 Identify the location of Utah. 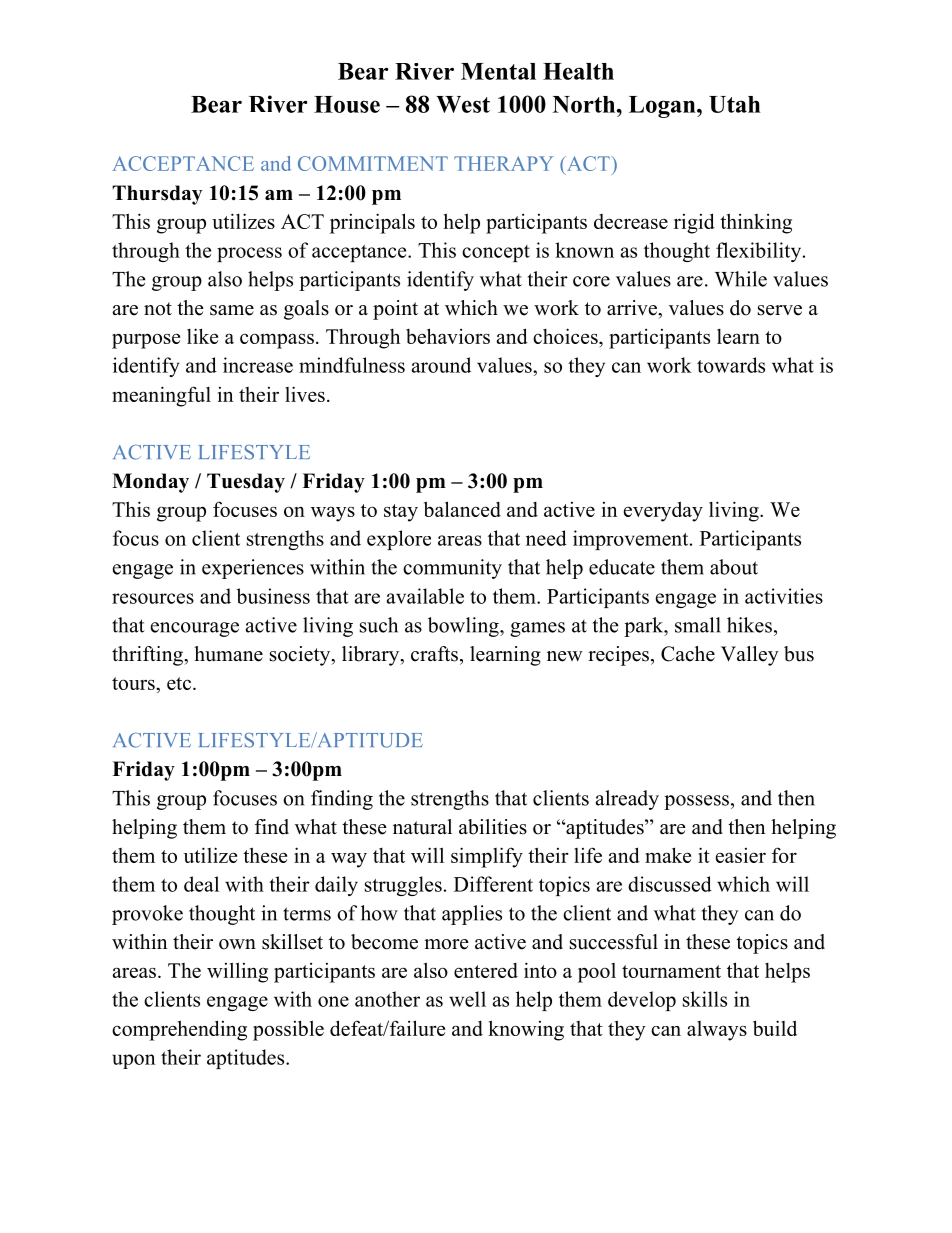
(735, 104).
